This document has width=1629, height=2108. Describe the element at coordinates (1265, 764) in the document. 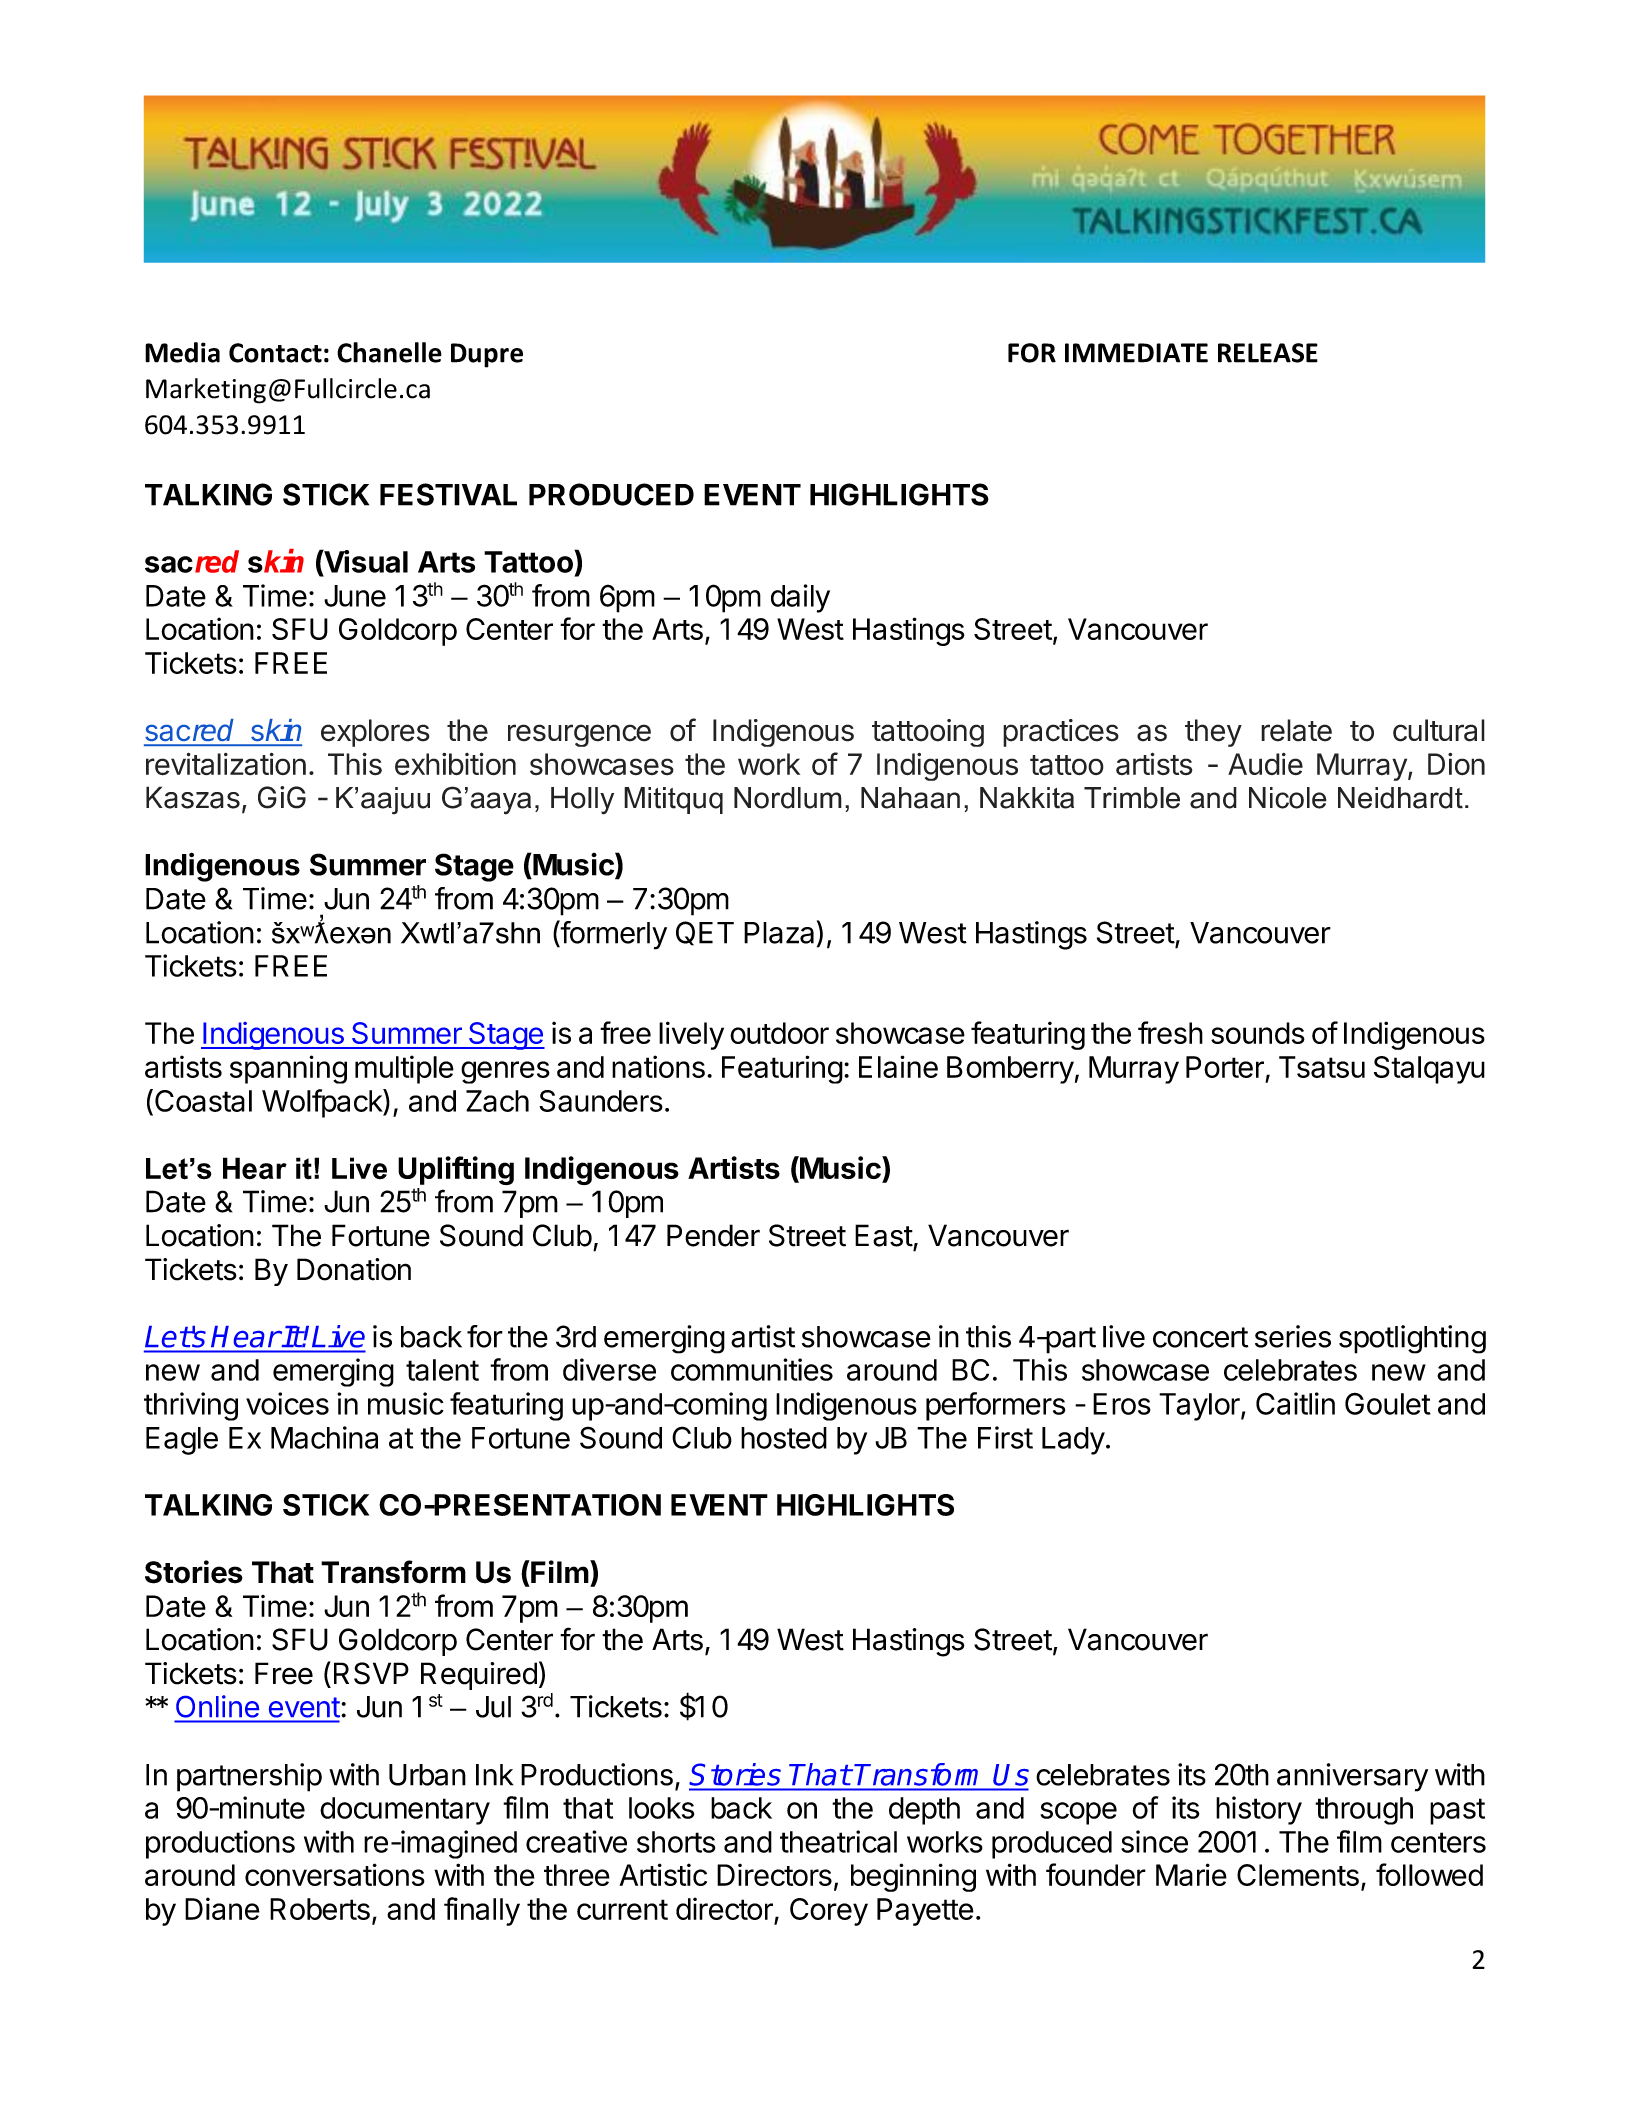

I see `Audie` at that location.
